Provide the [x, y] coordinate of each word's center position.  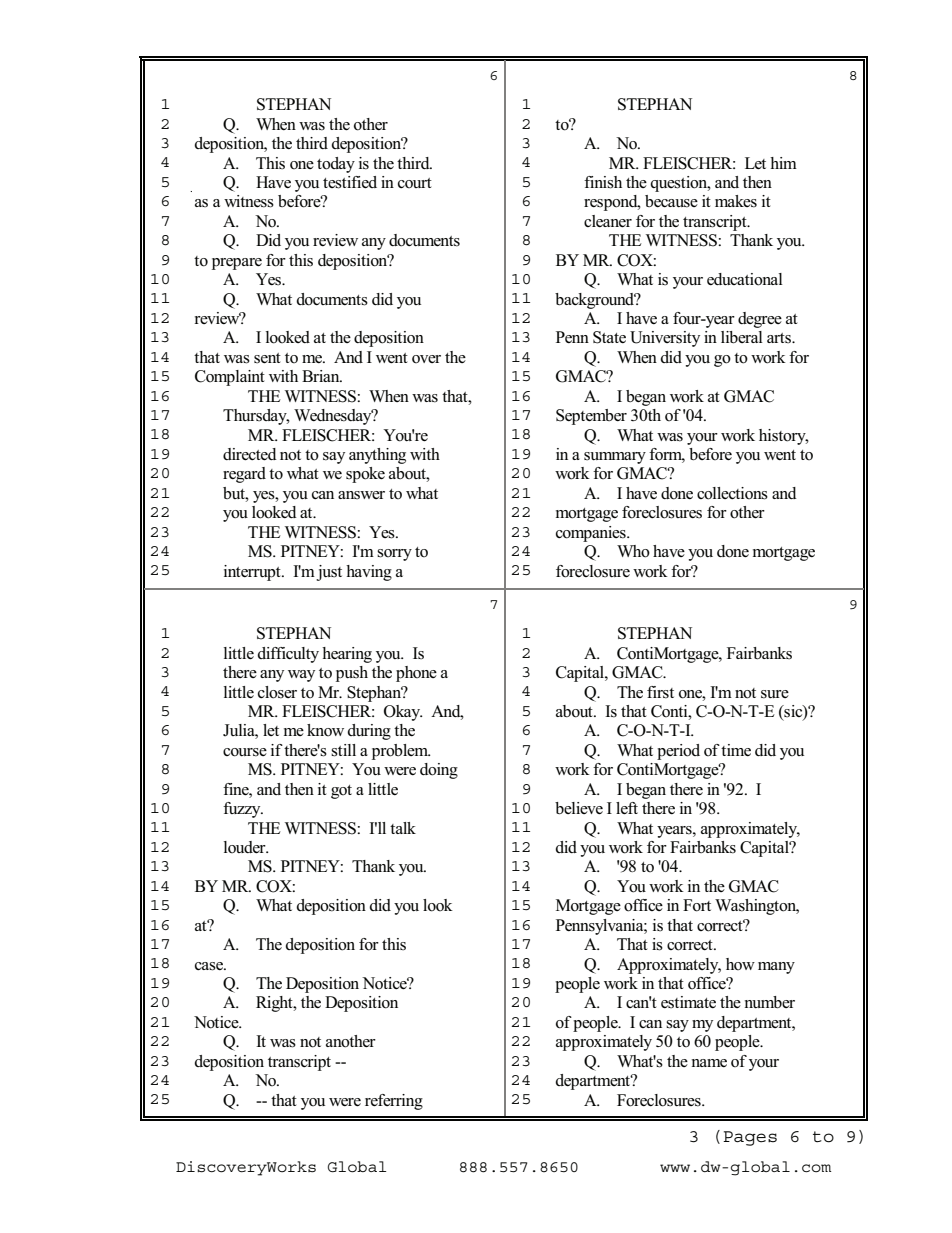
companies [592, 534]
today [336, 165]
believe [579, 808]
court [415, 183]
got [341, 792]
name [709, 1063]
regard [244, 475]
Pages [750, 1138]
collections [732, 493]
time [736, 750]
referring [394, 1102]
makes [736, 201]
